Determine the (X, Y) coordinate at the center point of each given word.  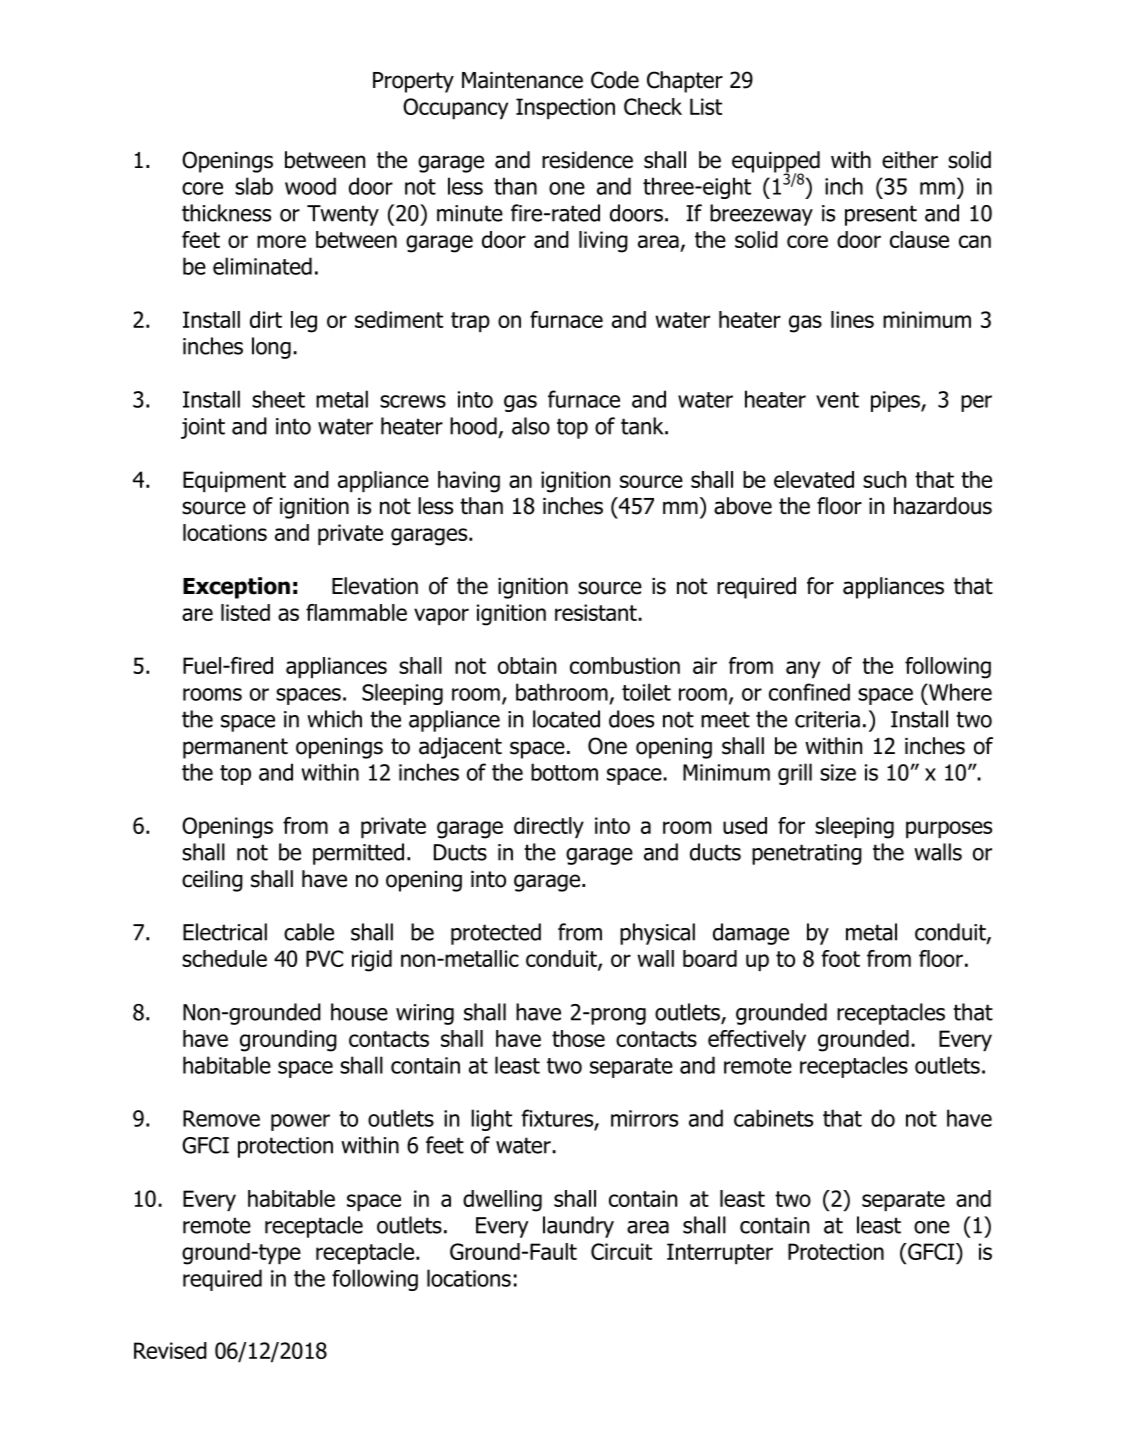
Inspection (565, 108)
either (910, 160)
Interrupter (720, 1253)
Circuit (621, 1251)
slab (254, 186)
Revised (170, 1350)
